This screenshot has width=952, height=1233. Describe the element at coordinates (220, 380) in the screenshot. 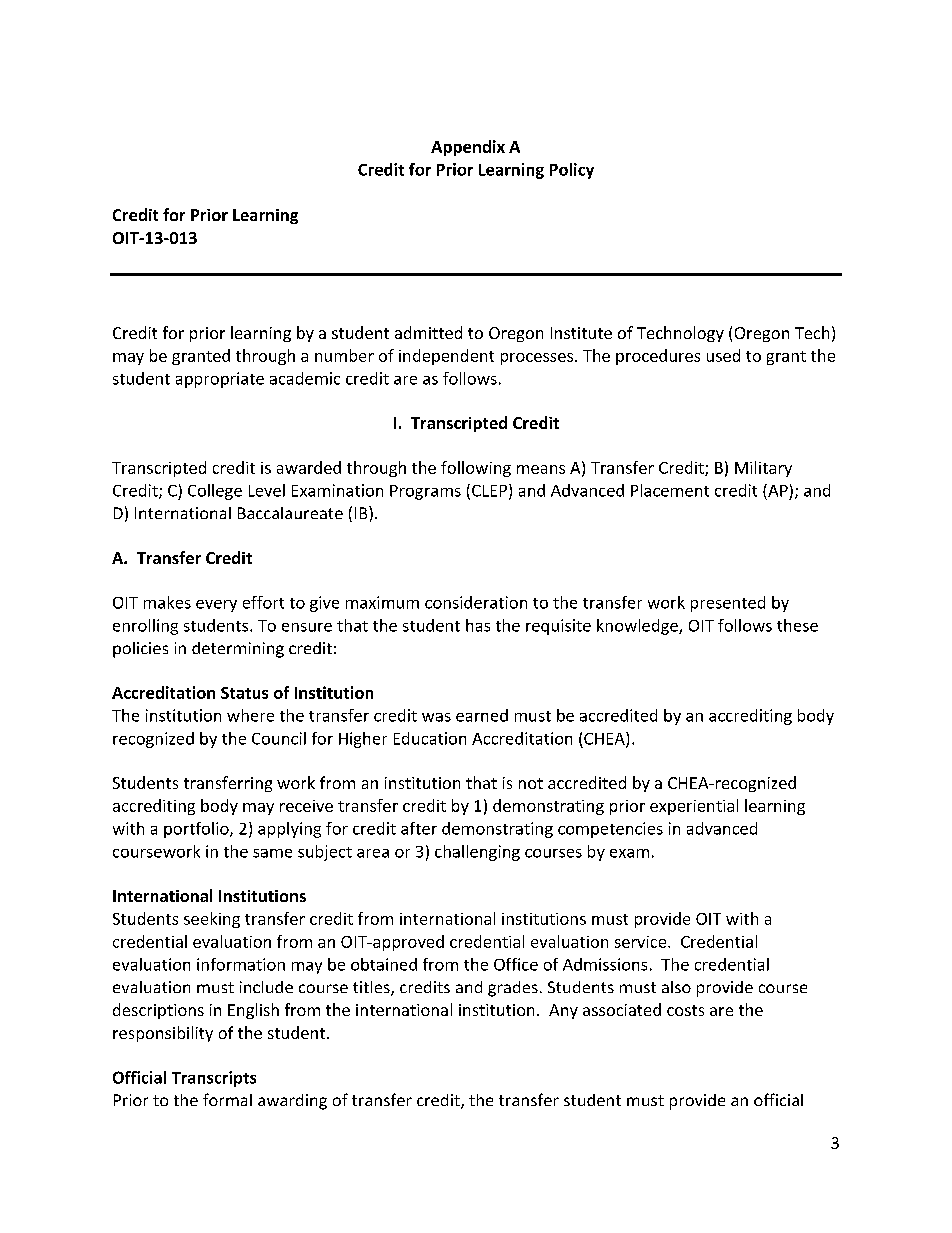

I see `appropriate` at that location.
